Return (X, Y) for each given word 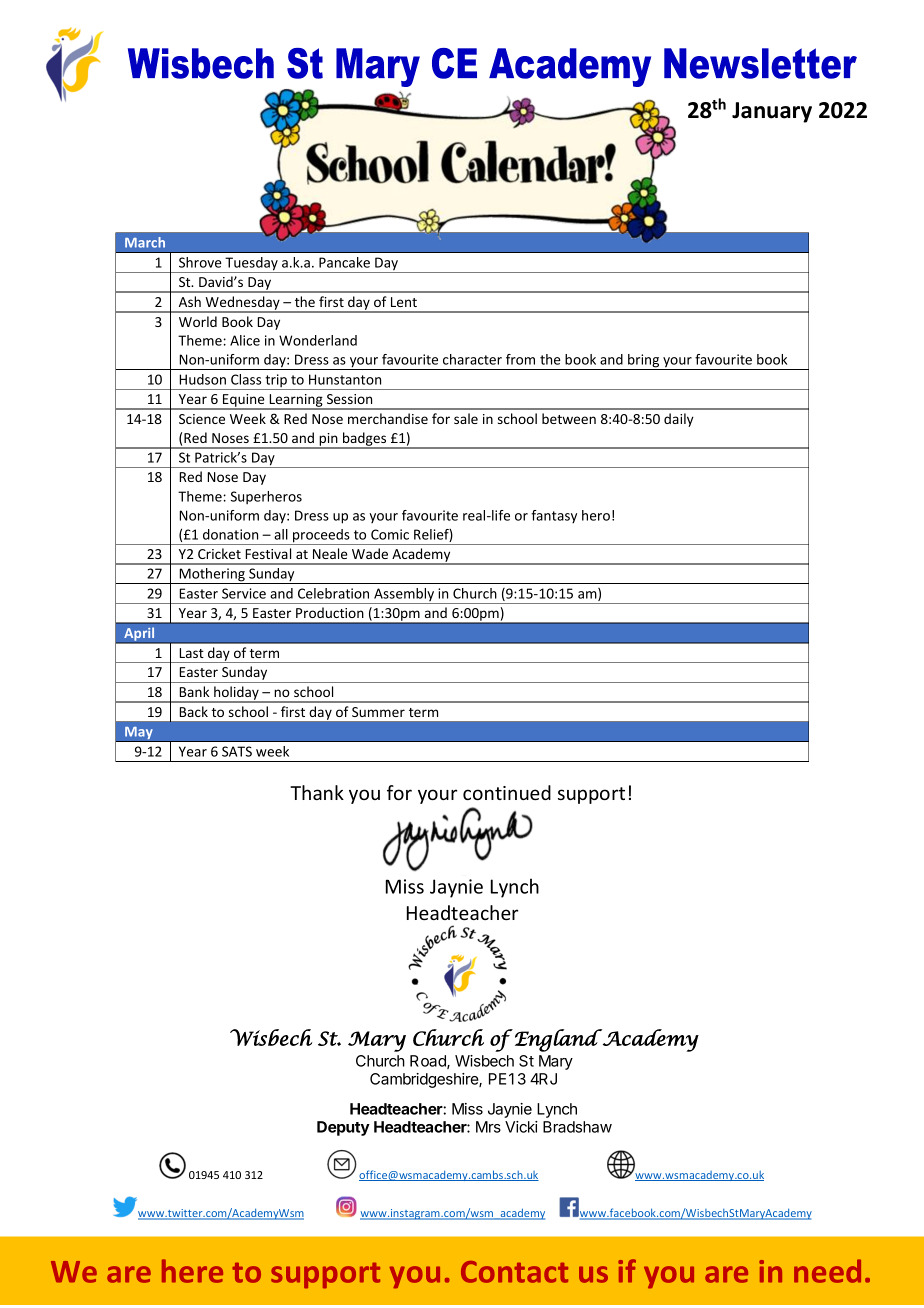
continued (507, 792)
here (192, 1271)
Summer (378, 712)
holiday (236, 694)
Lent (404, 302)
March (145, 242)
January (772, 112)
